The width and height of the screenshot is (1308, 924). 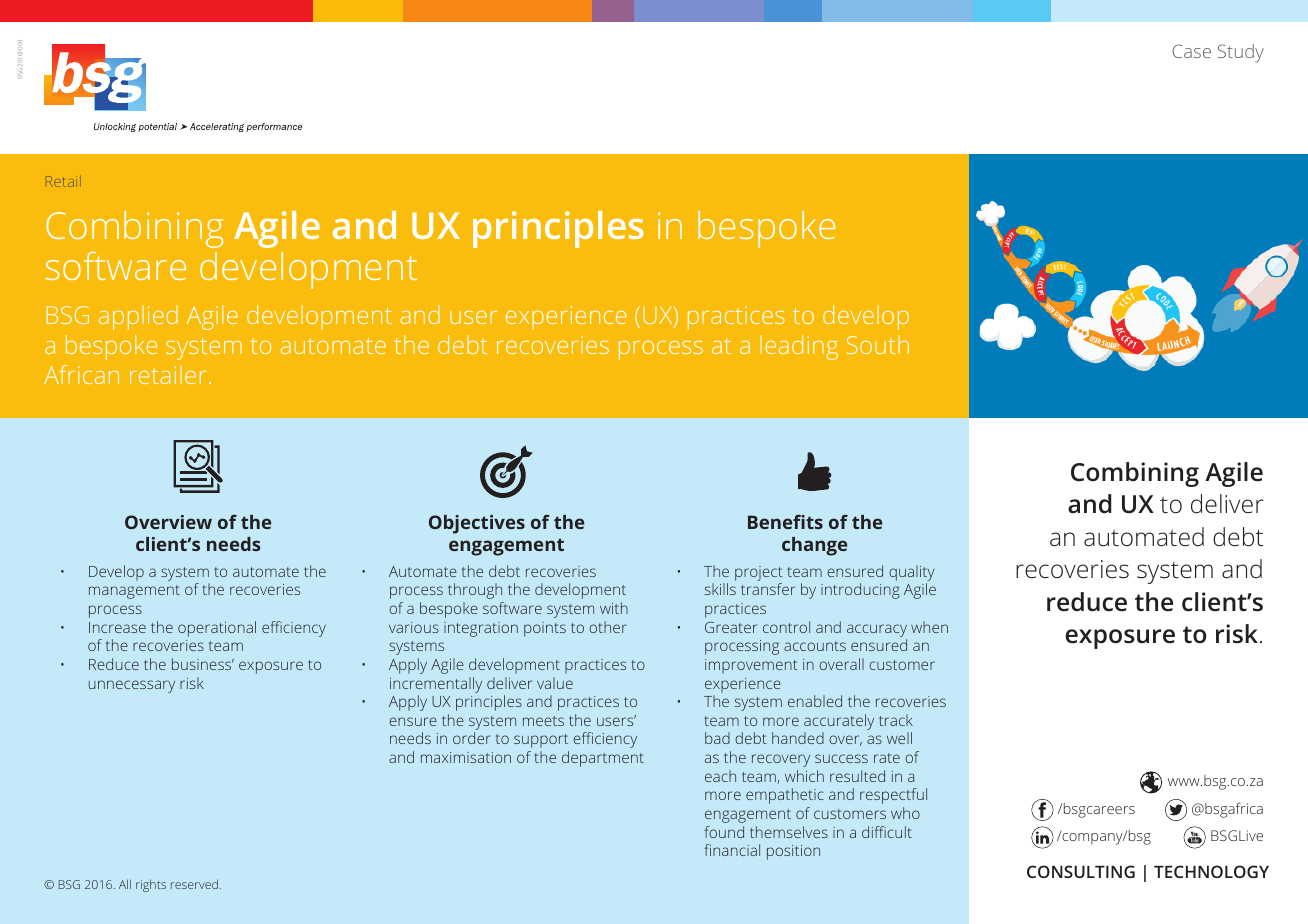 I want to click on Objectives, so click(x=477, y=524).
